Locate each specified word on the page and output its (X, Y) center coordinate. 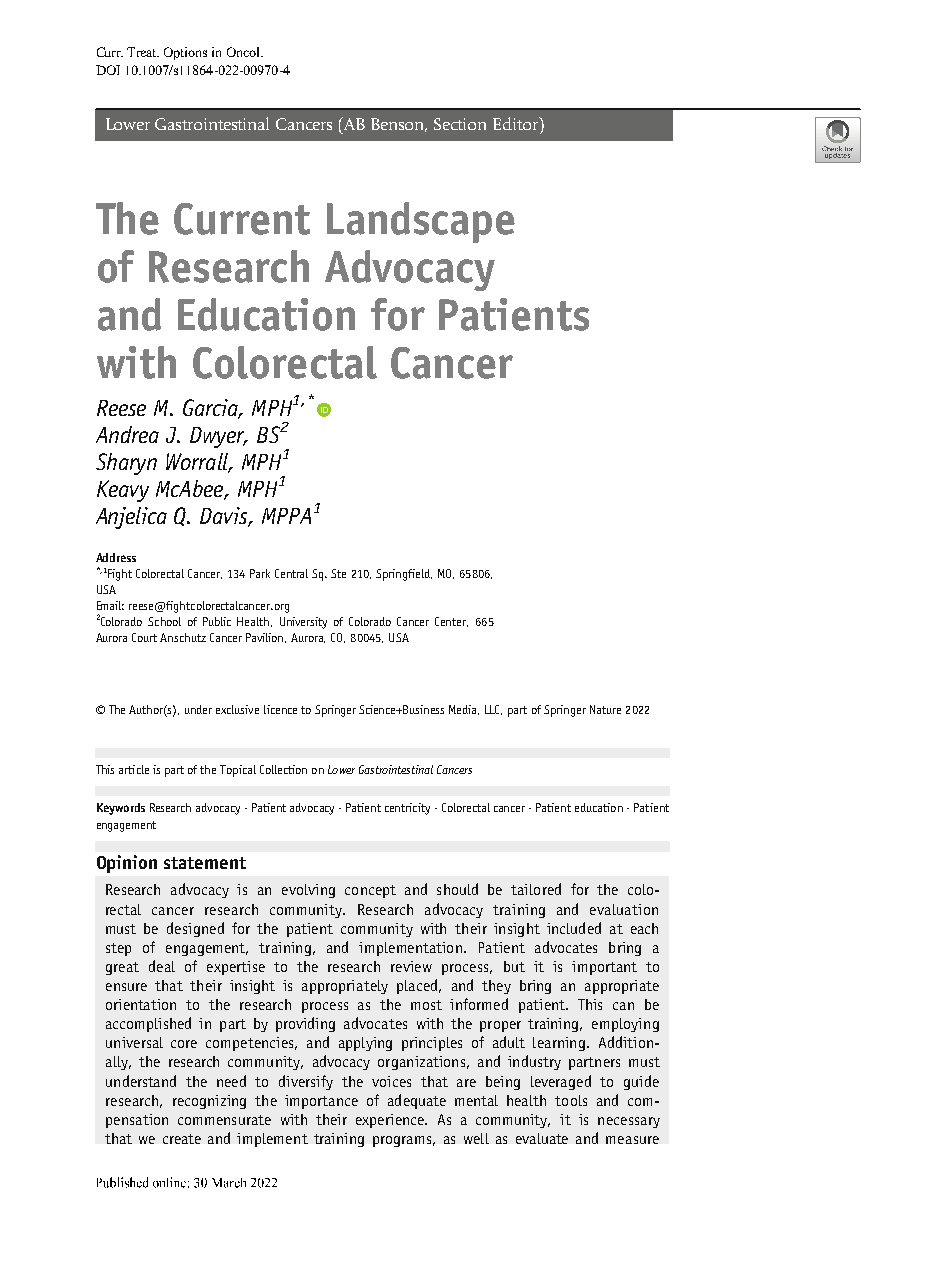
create (182, 1139)
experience (391, 1121)
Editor (517, 123)
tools (571, 1100)
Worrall (198, 463)
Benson (399, 125)
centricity (407, 809)
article (134, 769)
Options (185, 53)
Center (451, 622)
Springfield (404, 575)
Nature (605, 709)
